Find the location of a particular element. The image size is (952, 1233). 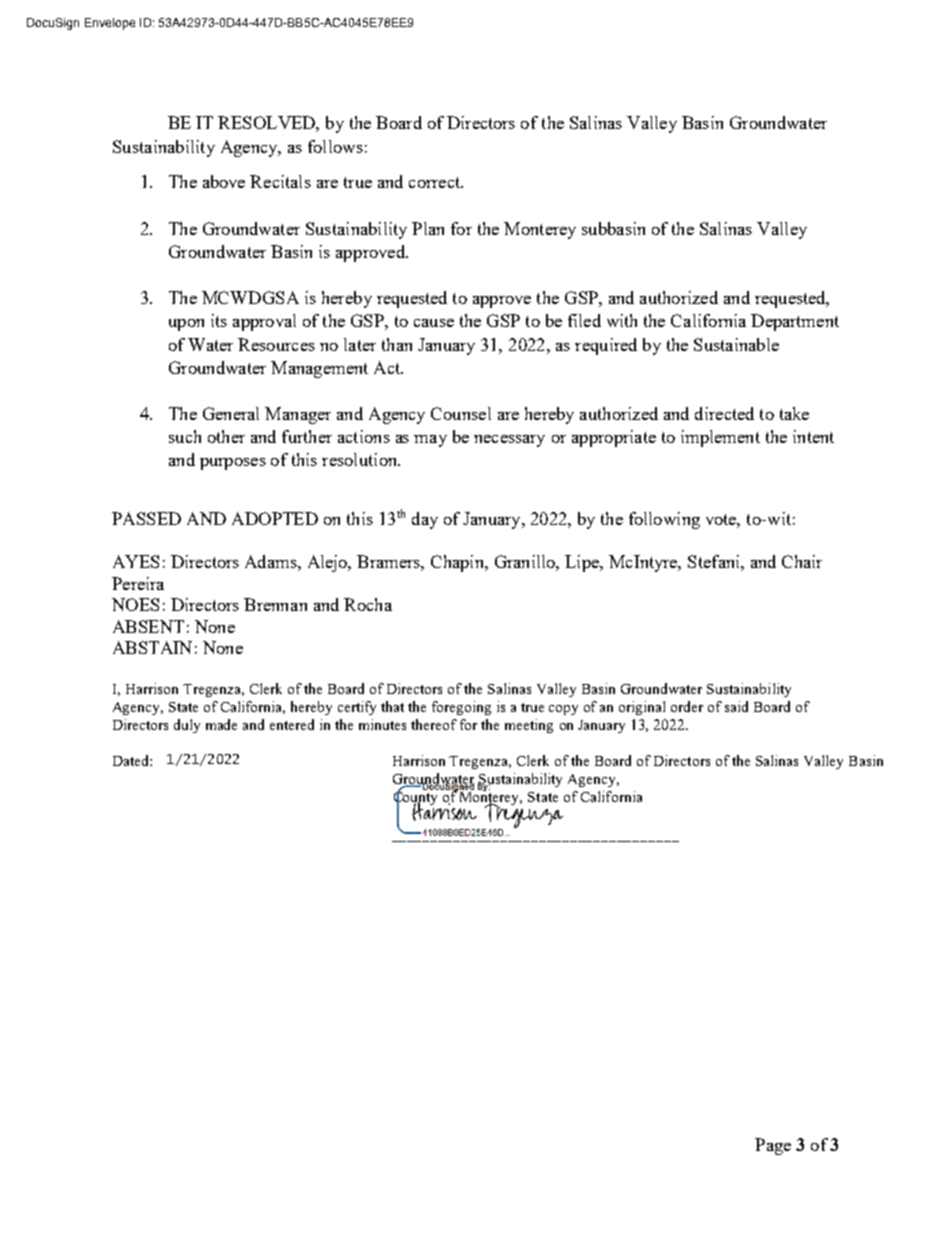

Department is located at coordinates (795, 322).
